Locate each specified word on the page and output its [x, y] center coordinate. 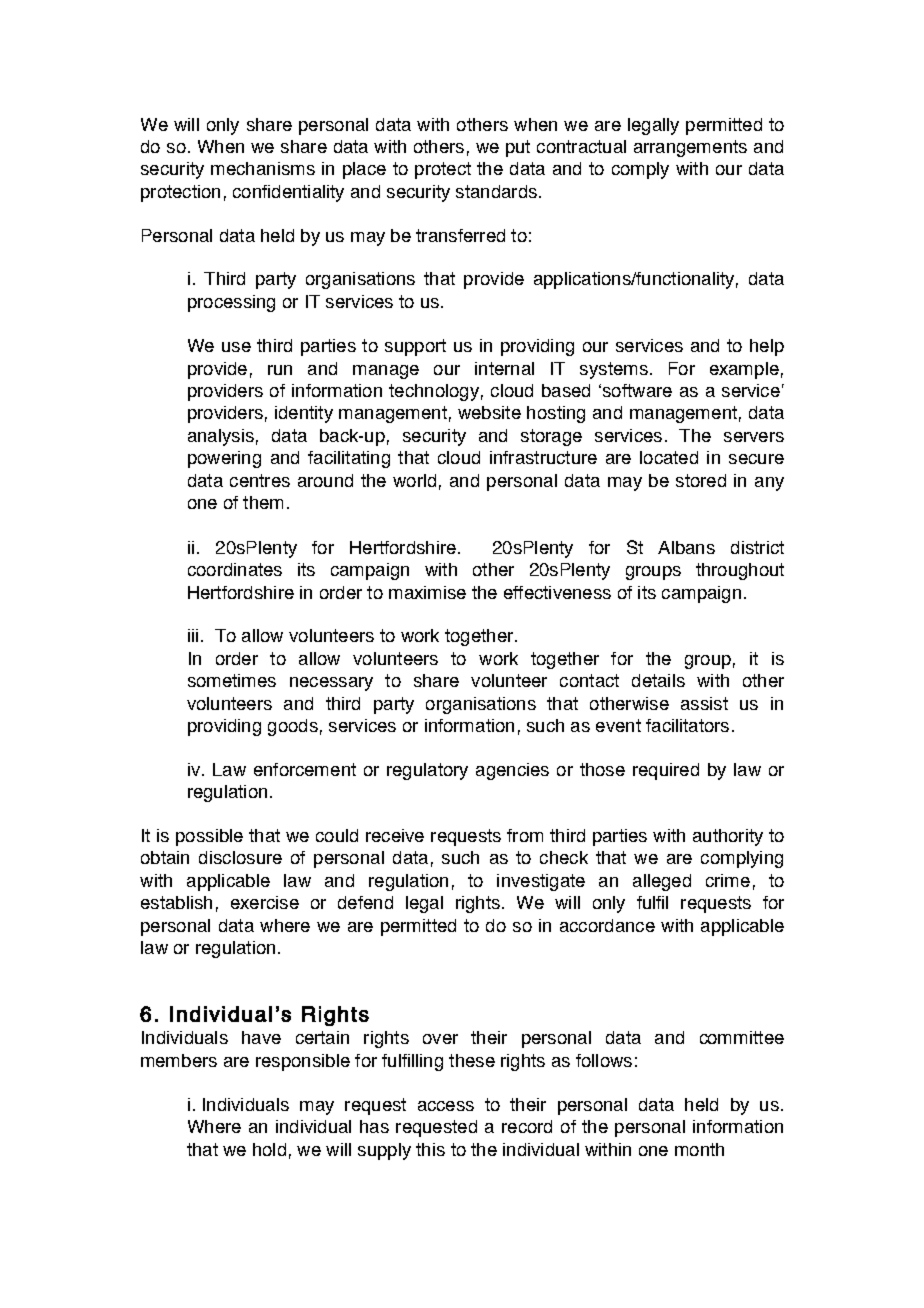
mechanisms [263, 168]
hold [269, 1149]
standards [496, 191]
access [446, 1106]
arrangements [690, 148]
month [699, 1149]
